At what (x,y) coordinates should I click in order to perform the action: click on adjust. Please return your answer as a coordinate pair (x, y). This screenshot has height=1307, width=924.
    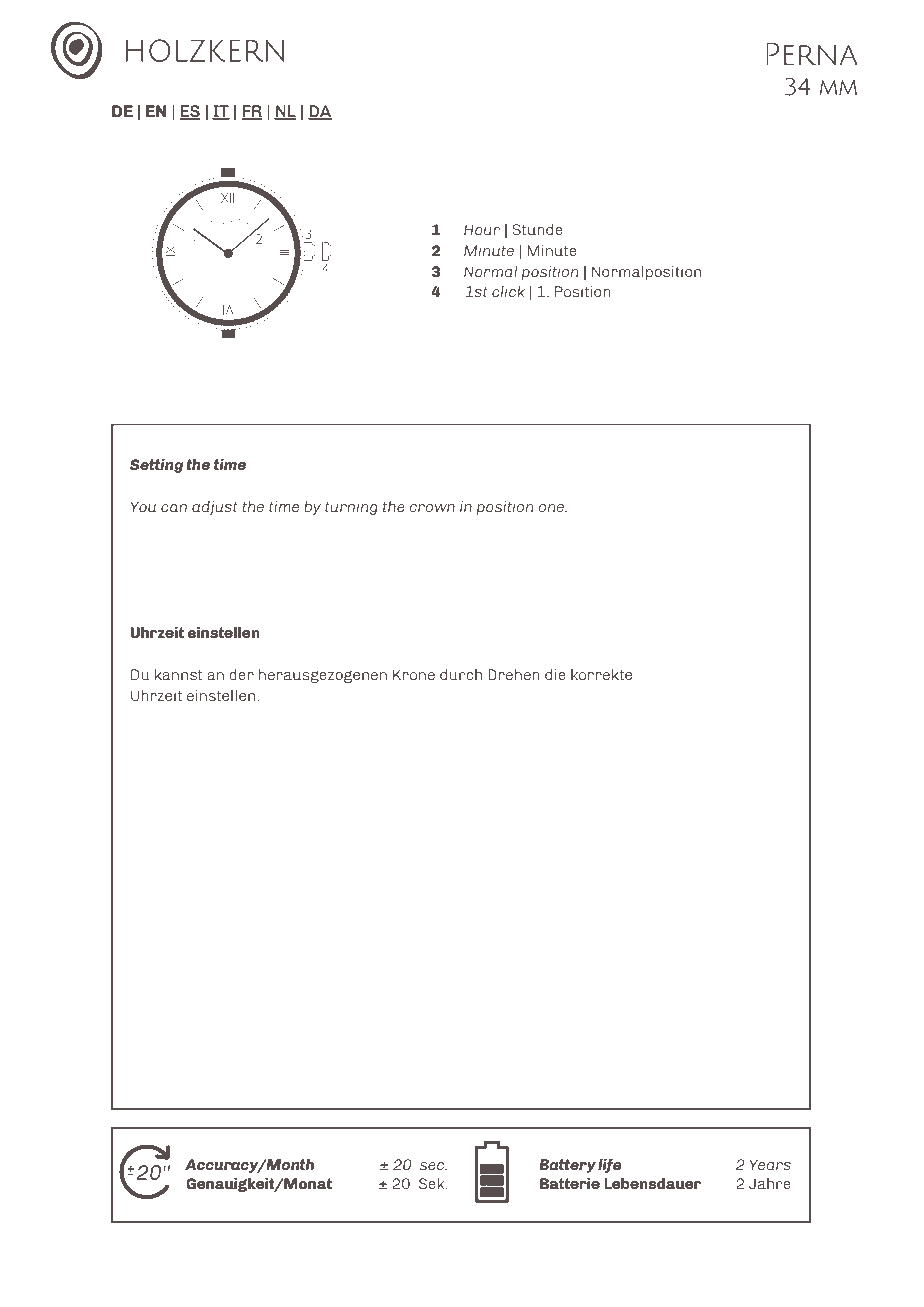
    Looking at the image, I should click on (215, 508).
